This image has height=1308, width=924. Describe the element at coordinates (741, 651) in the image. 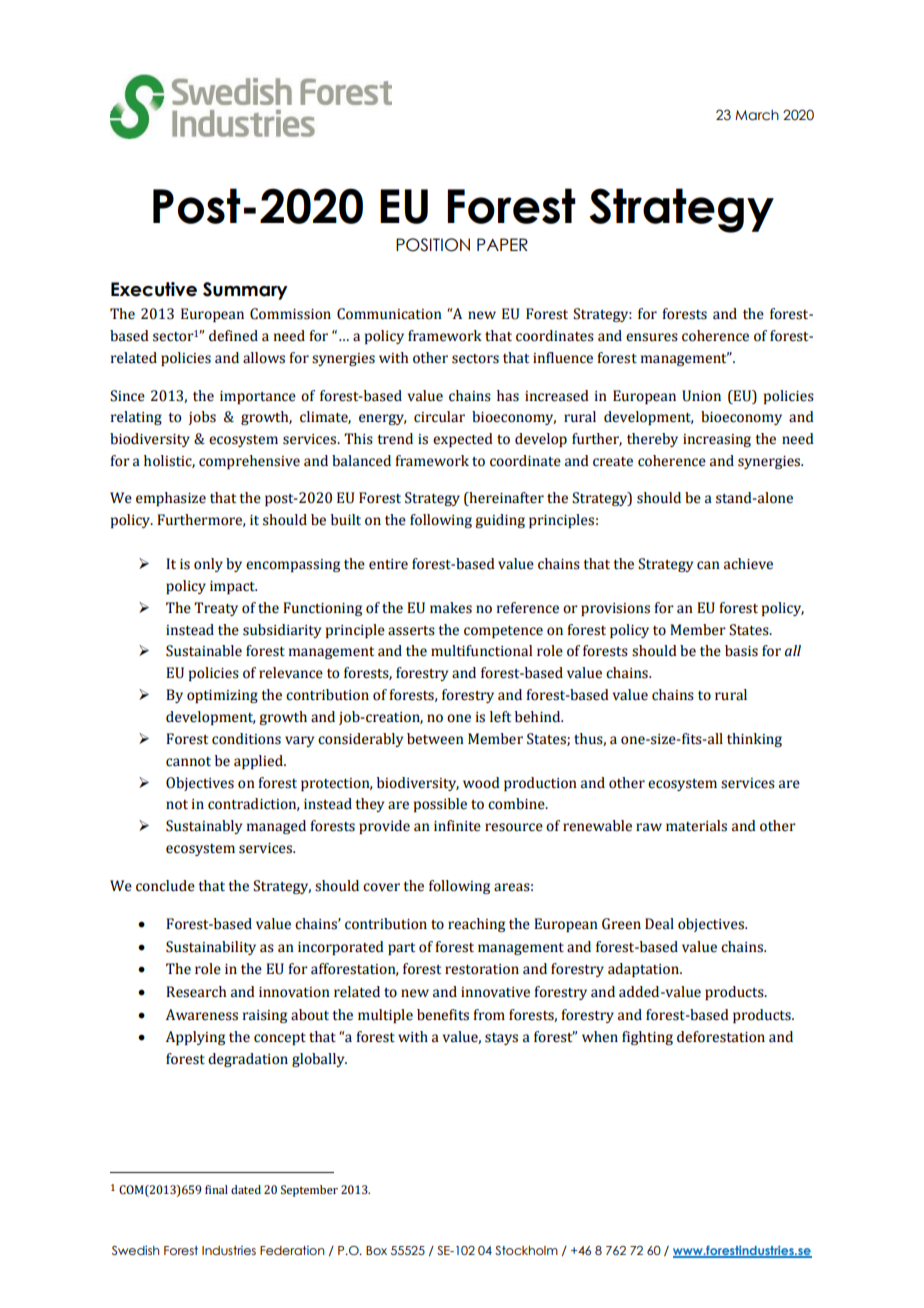

I see `basis` at that location.
